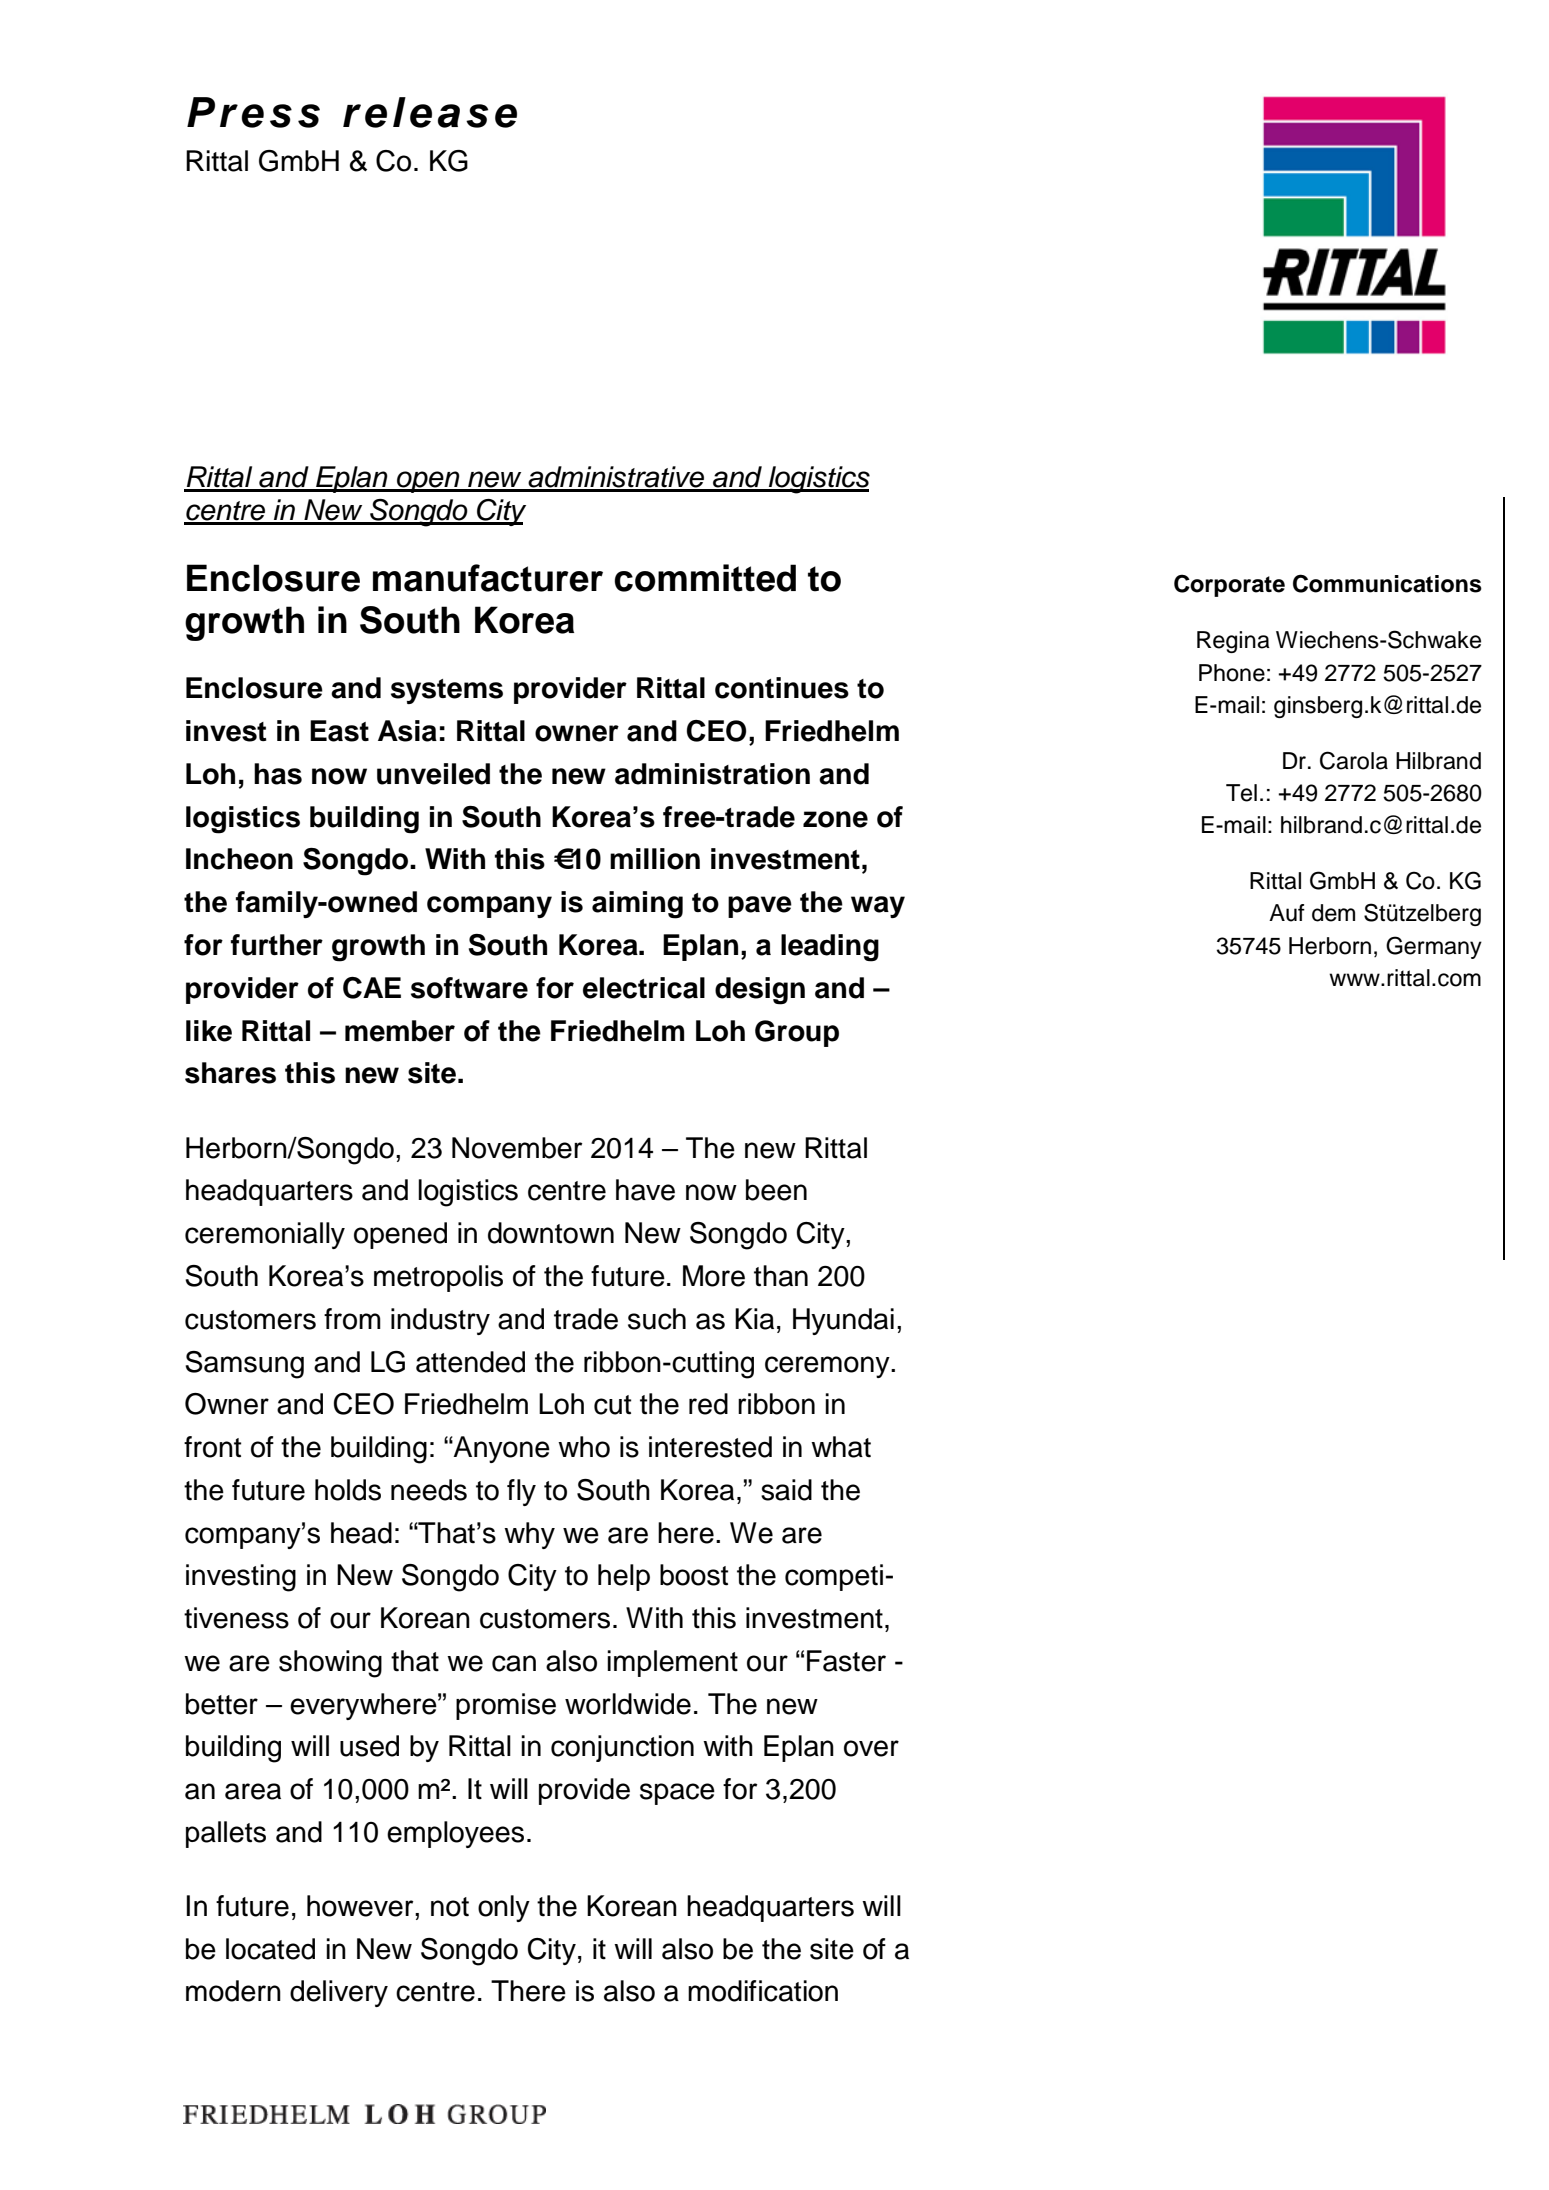  What do you see at coordinates (705, 578) in the document?
I see `committed` at bounding box center [705, 578].
